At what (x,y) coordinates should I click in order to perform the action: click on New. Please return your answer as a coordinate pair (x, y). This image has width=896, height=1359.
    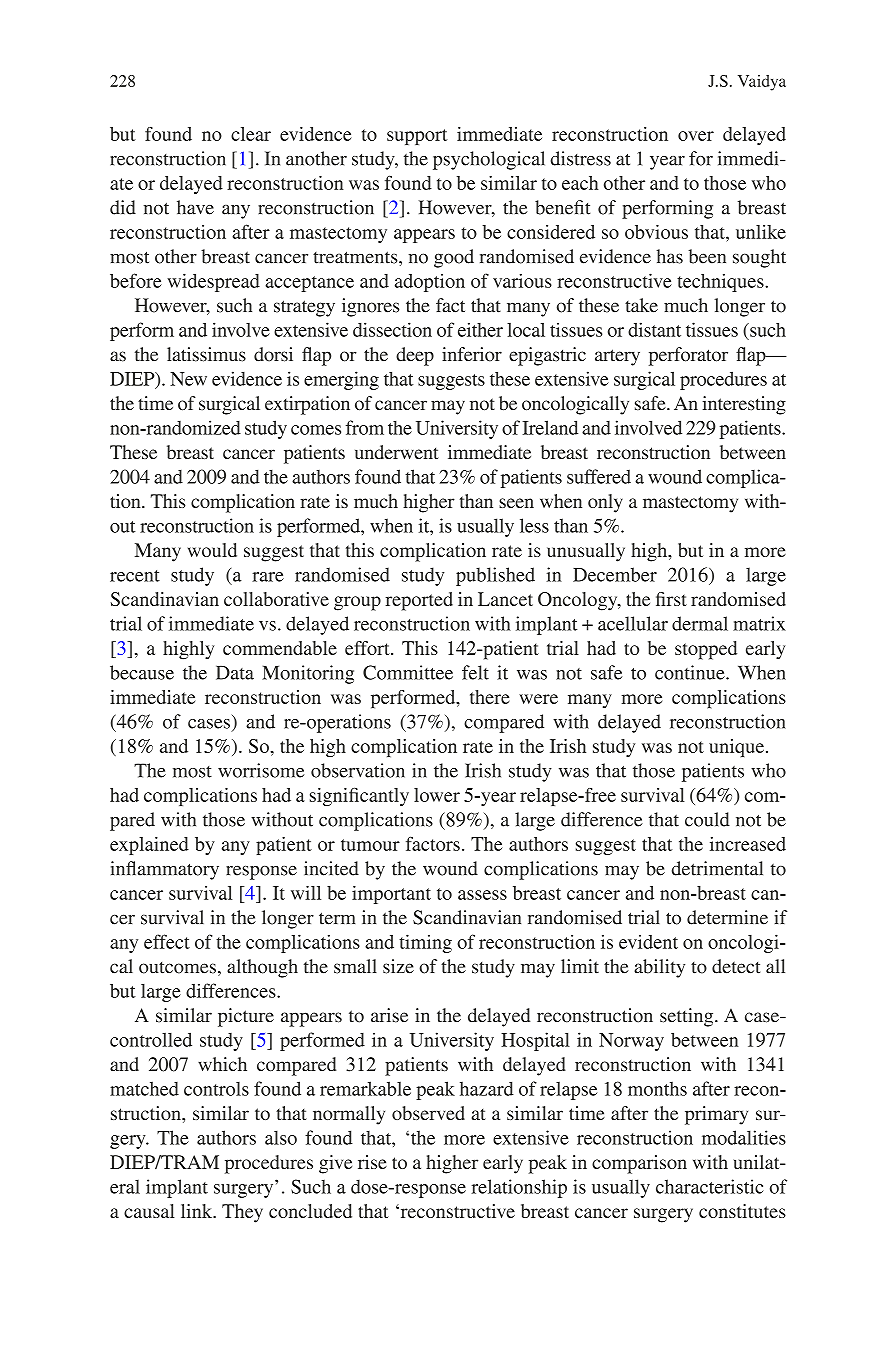
    Looking at the image, I should click on (188, 379).
